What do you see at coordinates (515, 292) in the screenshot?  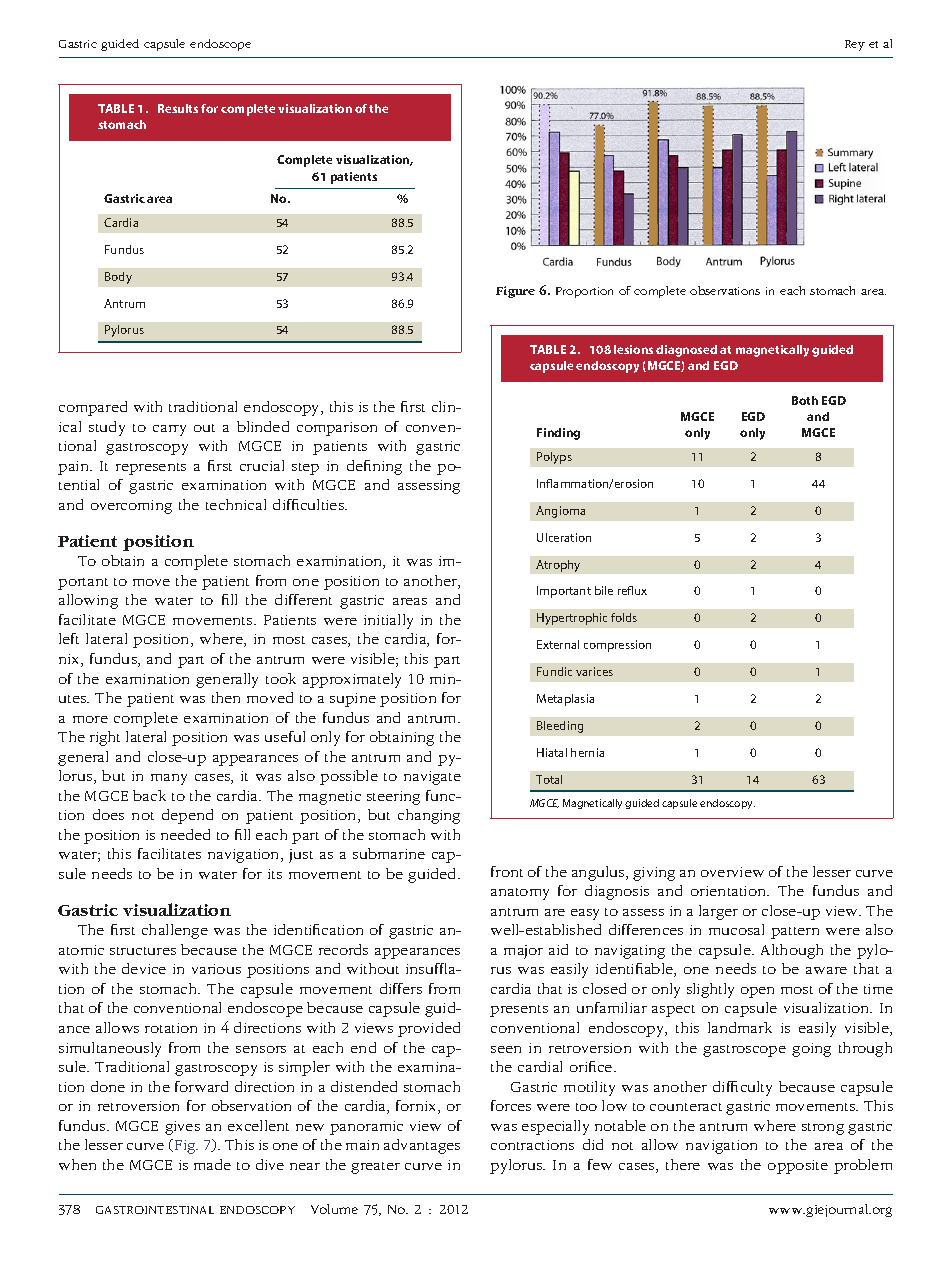 I see `Figure` at bounding box center [515, 292].
